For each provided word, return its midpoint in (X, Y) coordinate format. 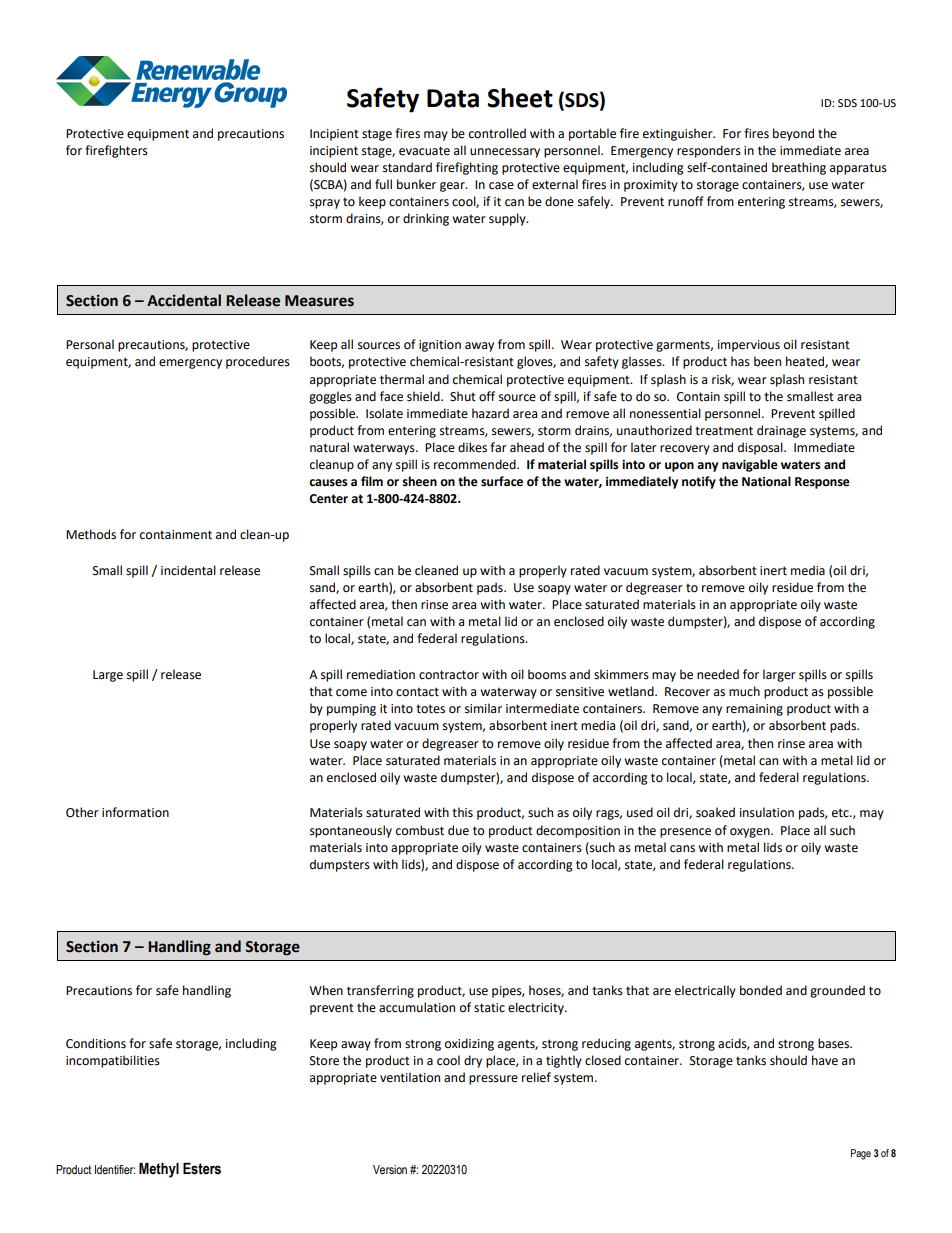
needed (718, 674)
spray (325, 204)
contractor (449, 675)
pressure (493, 1080)
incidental (188, 570)
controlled (497, 133)
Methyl (159, 1170)
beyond (793, 134)
